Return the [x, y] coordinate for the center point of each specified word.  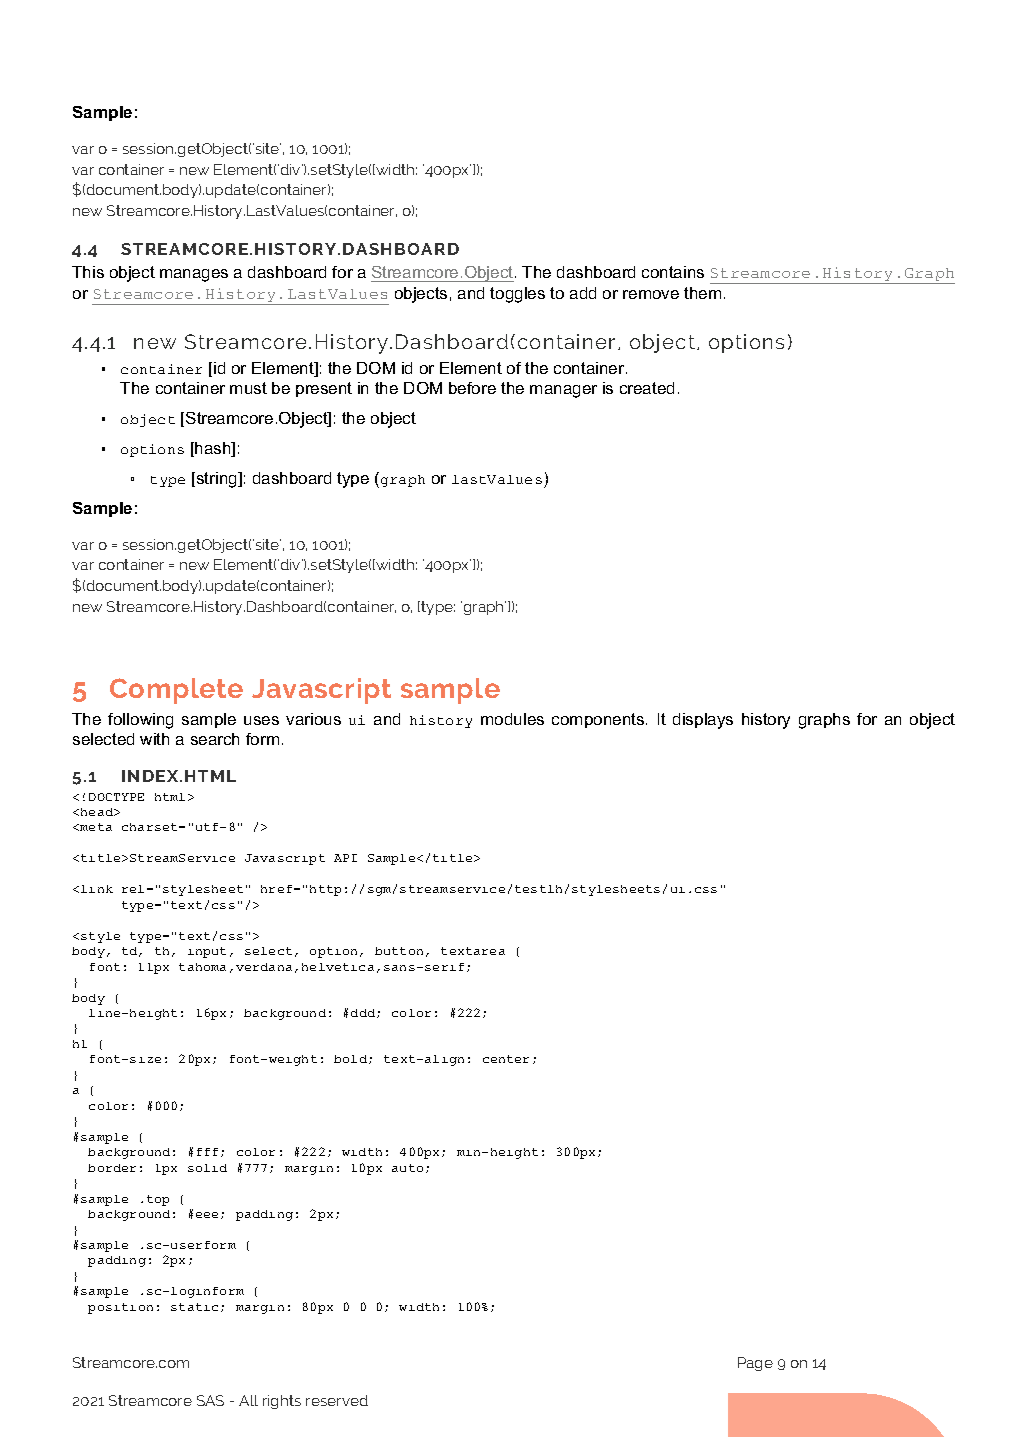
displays [703, 721]
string [216, 480]
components [599, 720]
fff [209, 1152]
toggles [517, 295]
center [506, 1059]
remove [651, 294]
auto [407, 1168]
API [345, 858]
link [97, 889]
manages [194, 275]
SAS [210, 1400]
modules [512, 719]
